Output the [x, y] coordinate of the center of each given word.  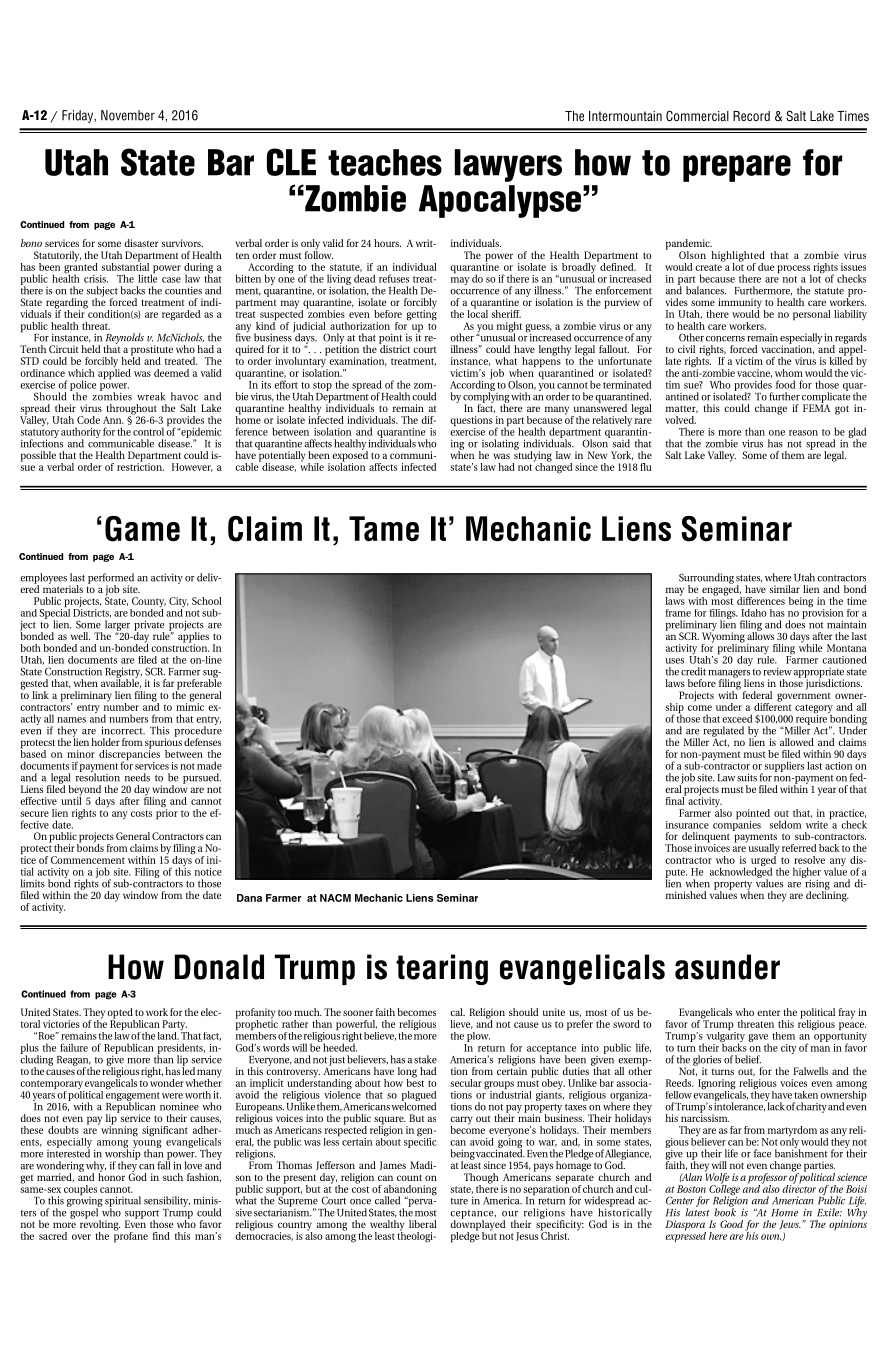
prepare [737, 168]
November [128, 115]
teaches [385, 162]
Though [481, 1179]
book [725, 1211]
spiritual [123, 1202]
